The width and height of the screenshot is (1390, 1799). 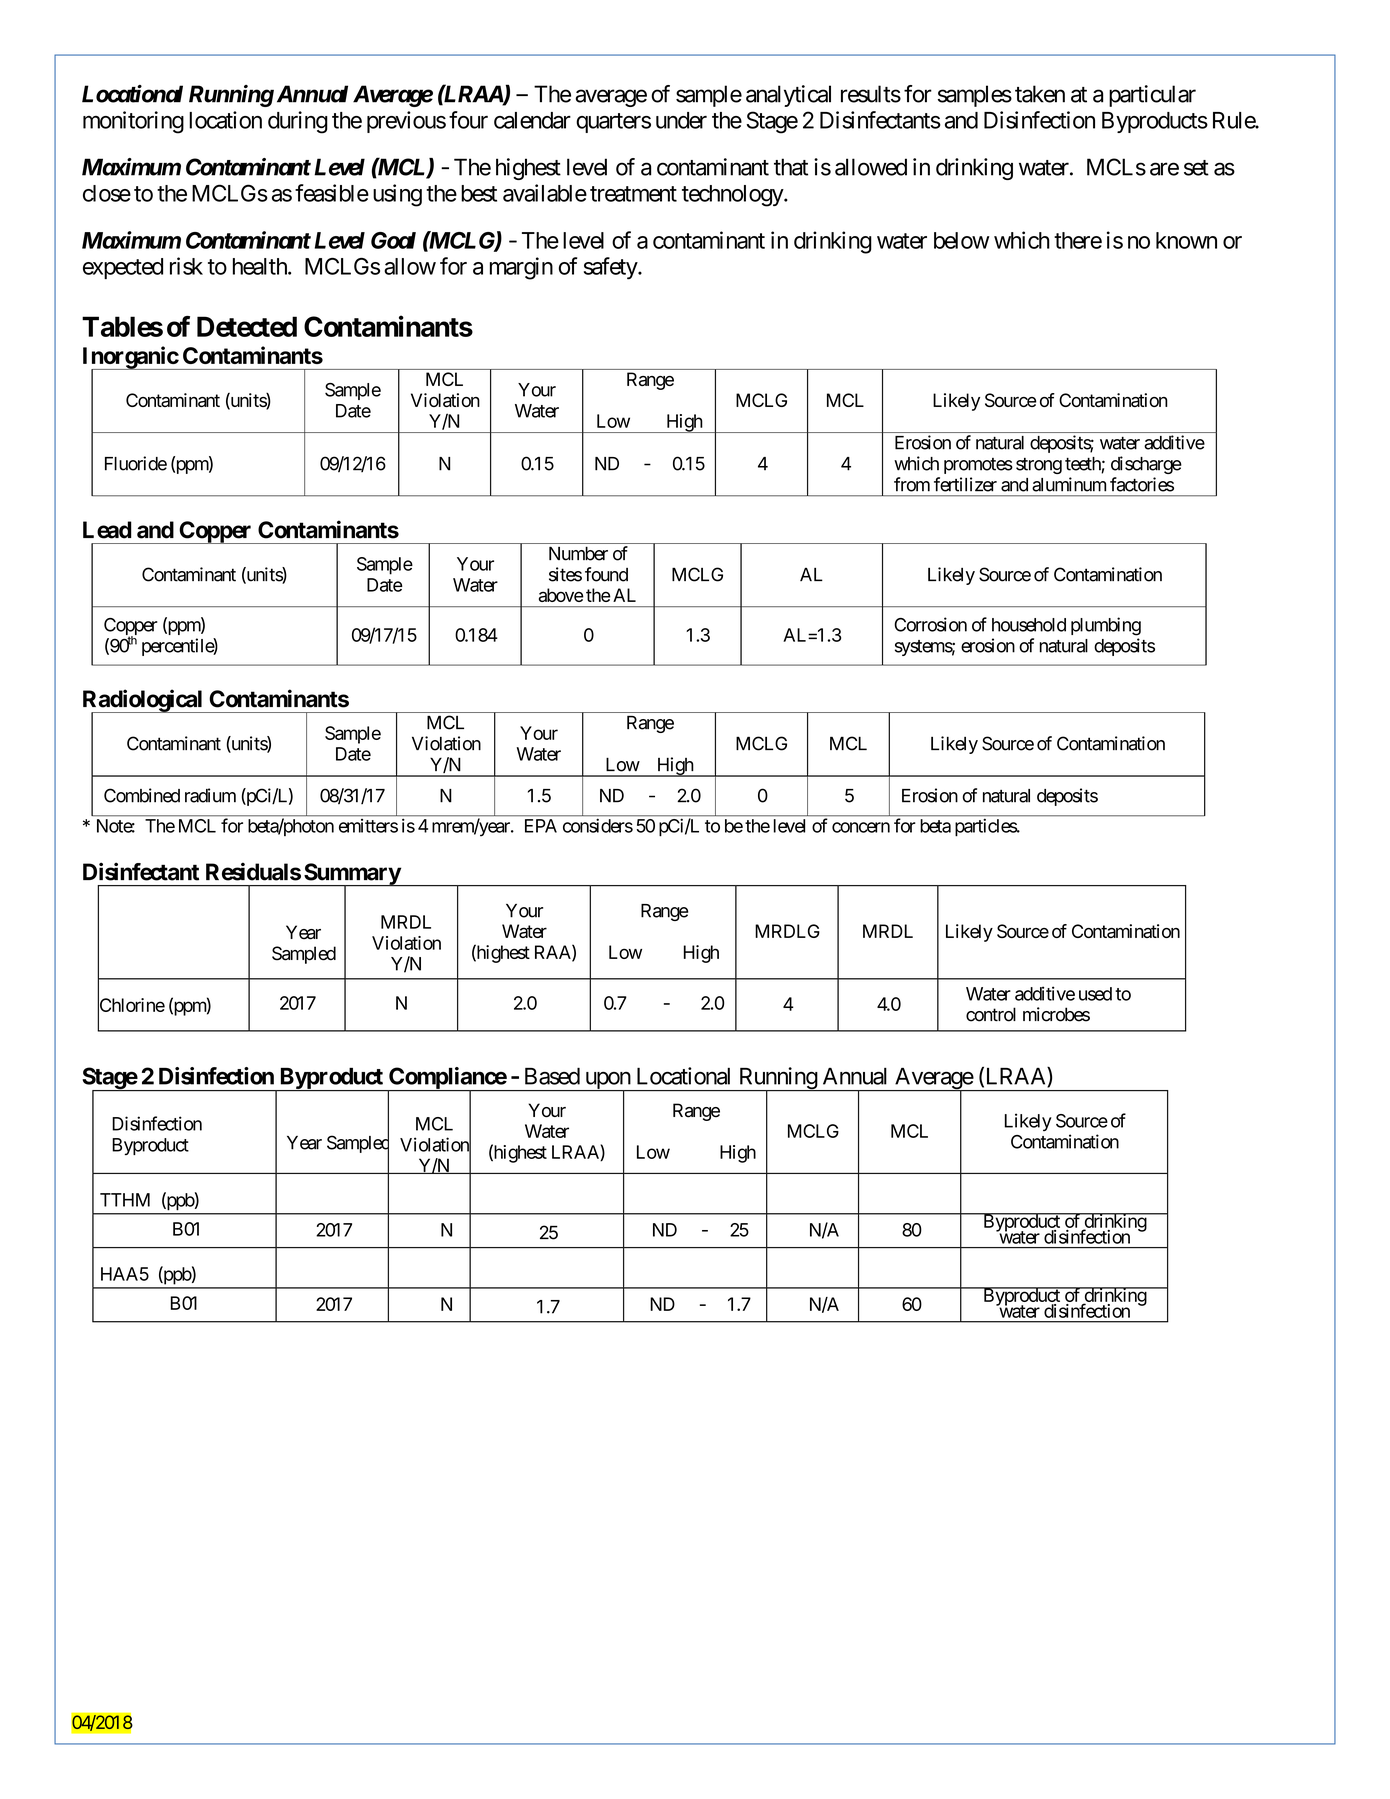 What do you see at coordinates (991, 1014) in the screenshot?
I see `control` at bounding box center [991, 1014].
